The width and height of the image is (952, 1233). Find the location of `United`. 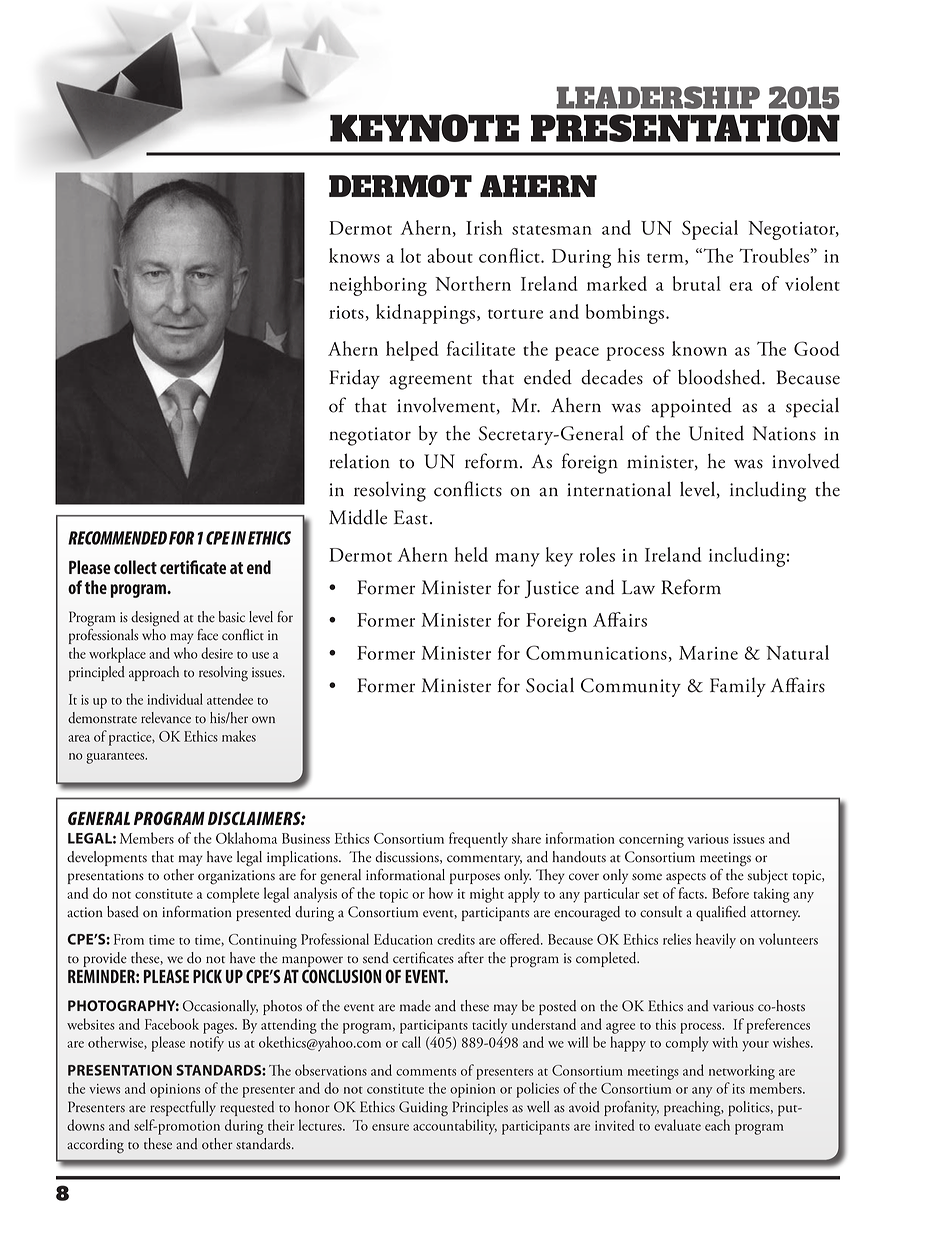

United is located at coordinates (716, 433).
